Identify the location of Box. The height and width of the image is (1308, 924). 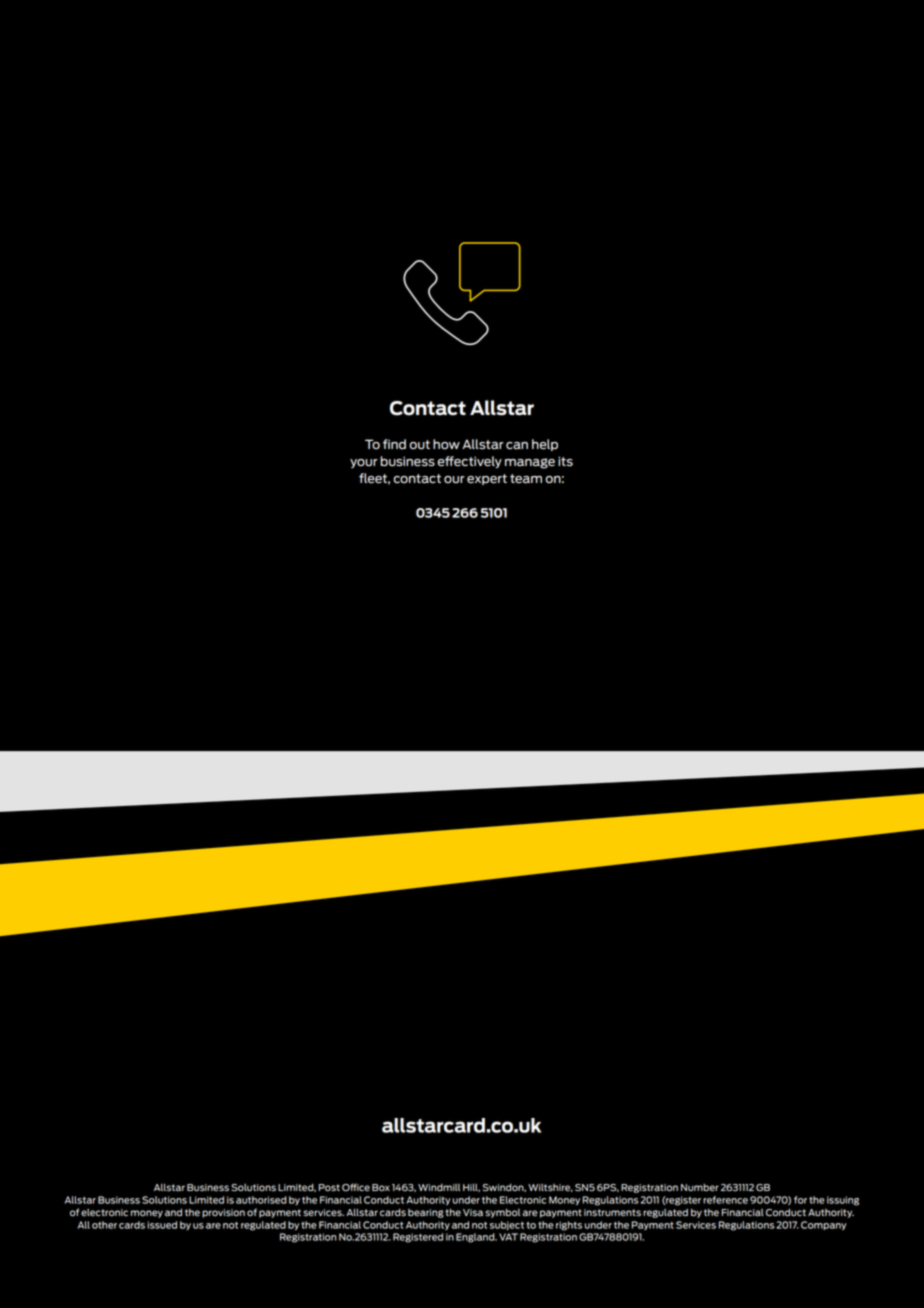
(381, 1187).
